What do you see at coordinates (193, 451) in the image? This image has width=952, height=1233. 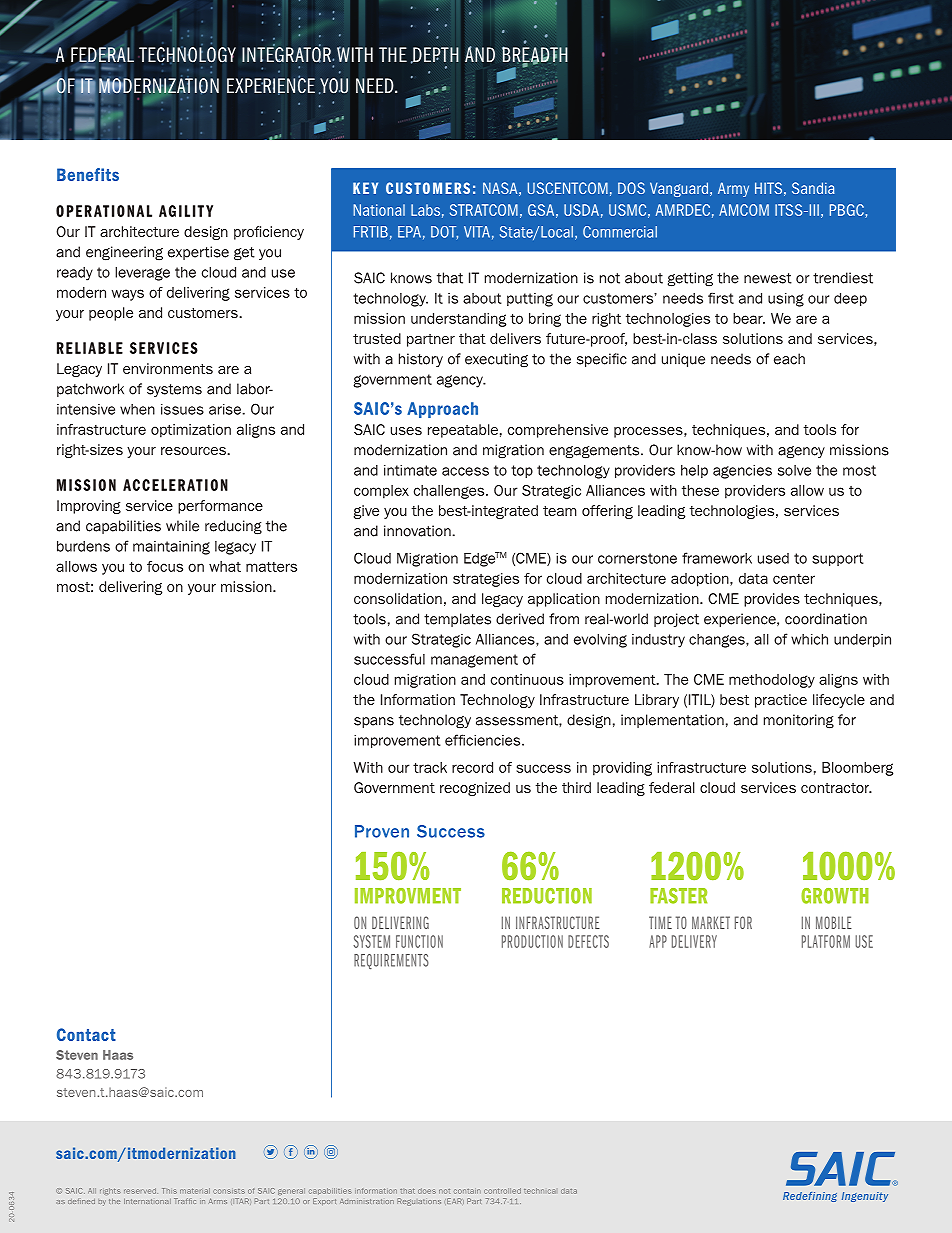 I see `resources` at bounding box center [193, 451].
